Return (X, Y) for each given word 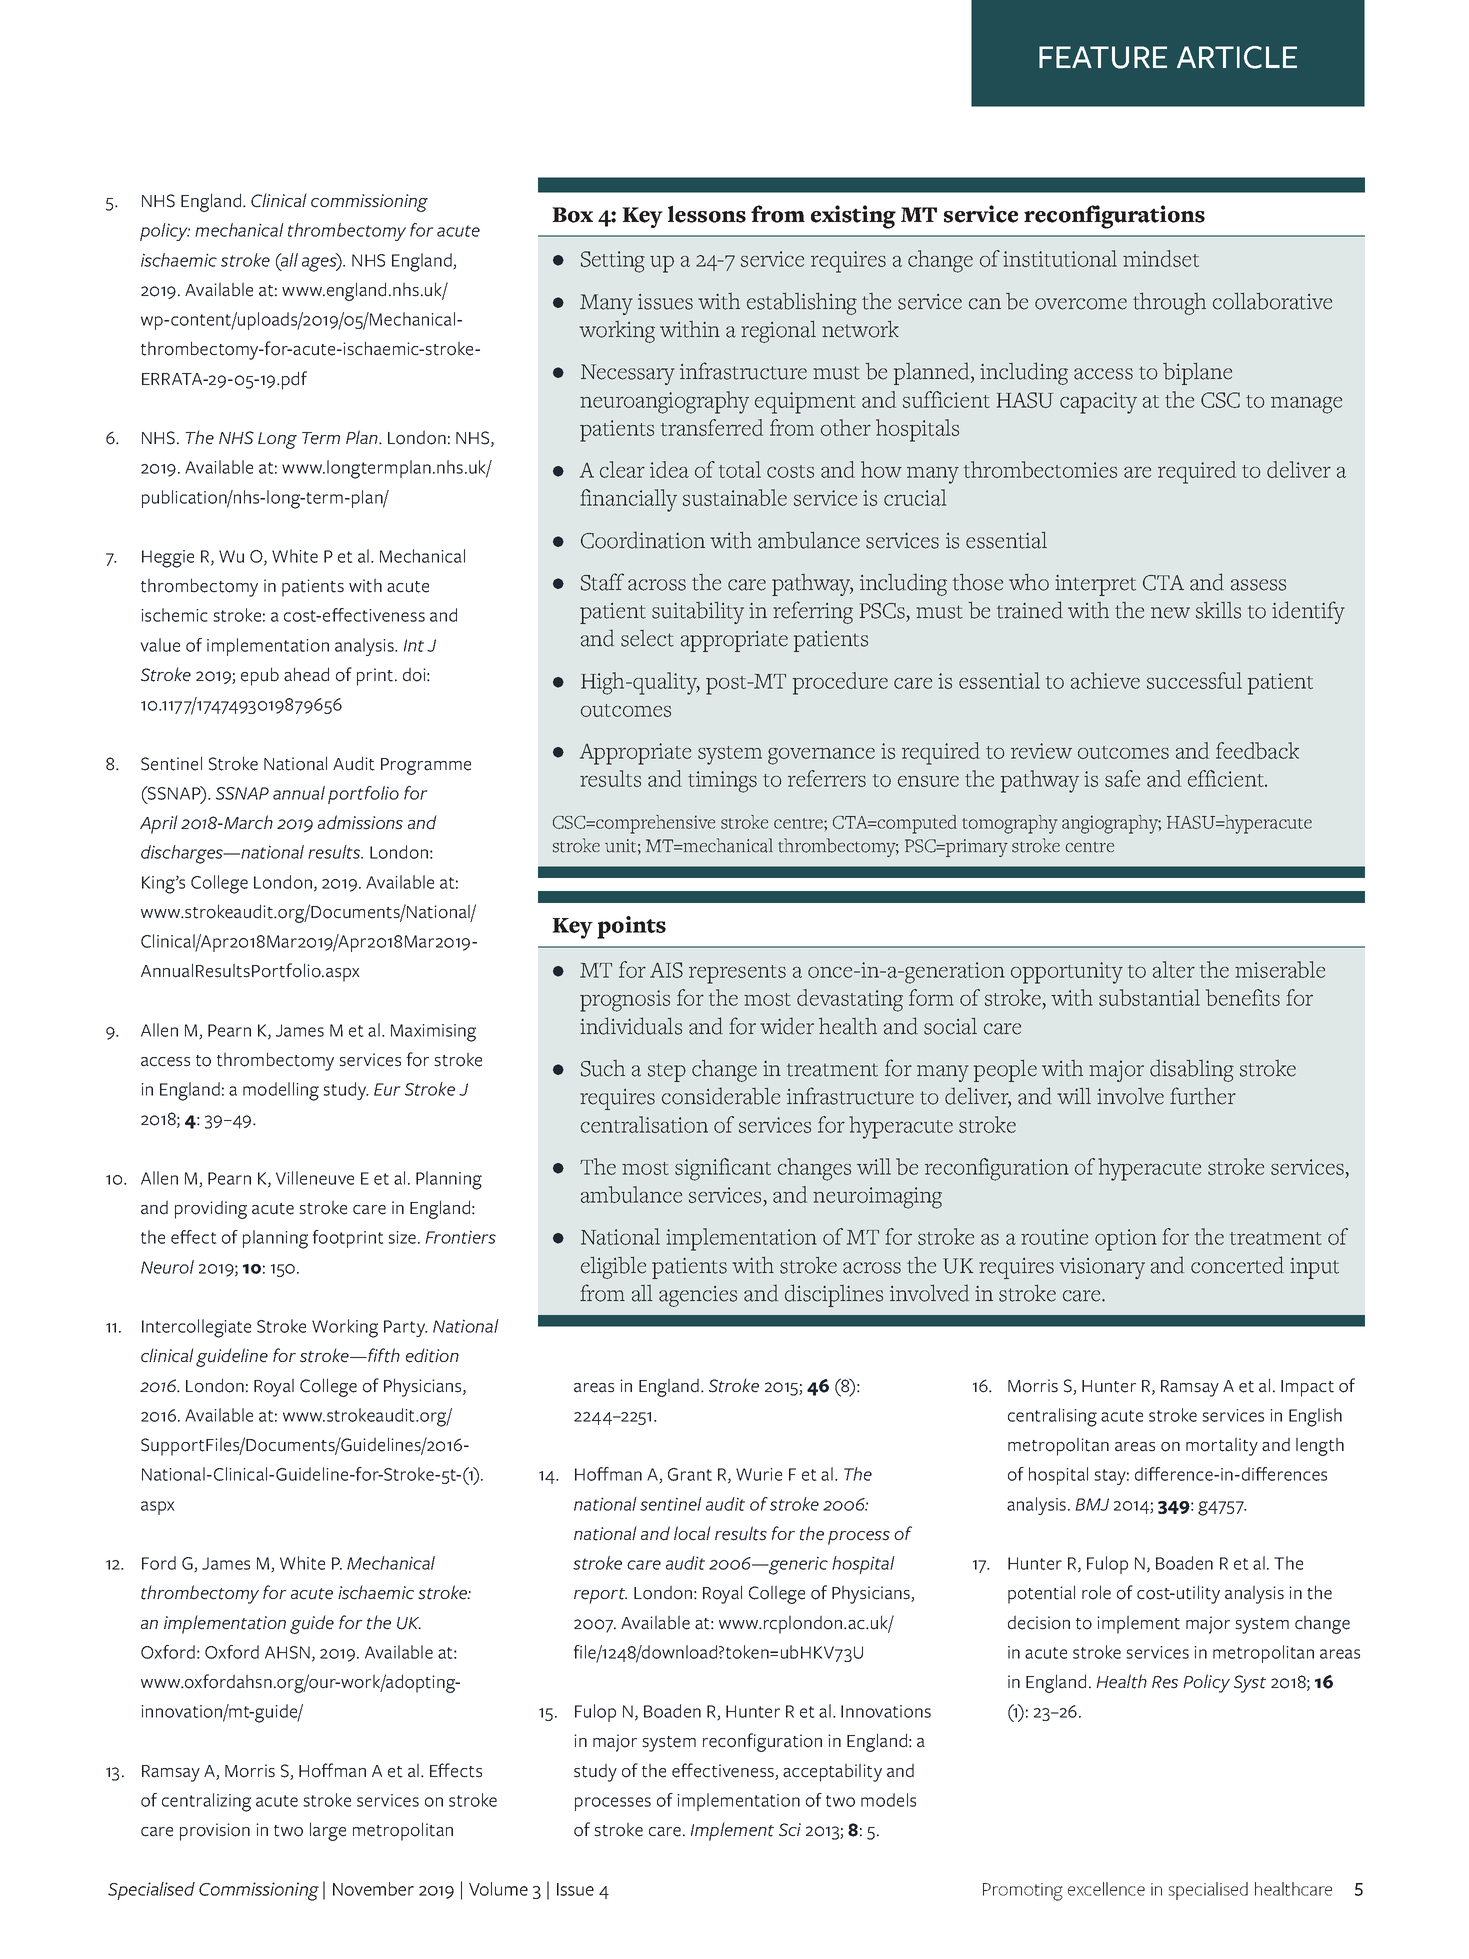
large (328, 1831)
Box (572, 215)
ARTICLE (1237, 57)
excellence (1106, 1889)
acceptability (832, 1772)
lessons (707, 214)
